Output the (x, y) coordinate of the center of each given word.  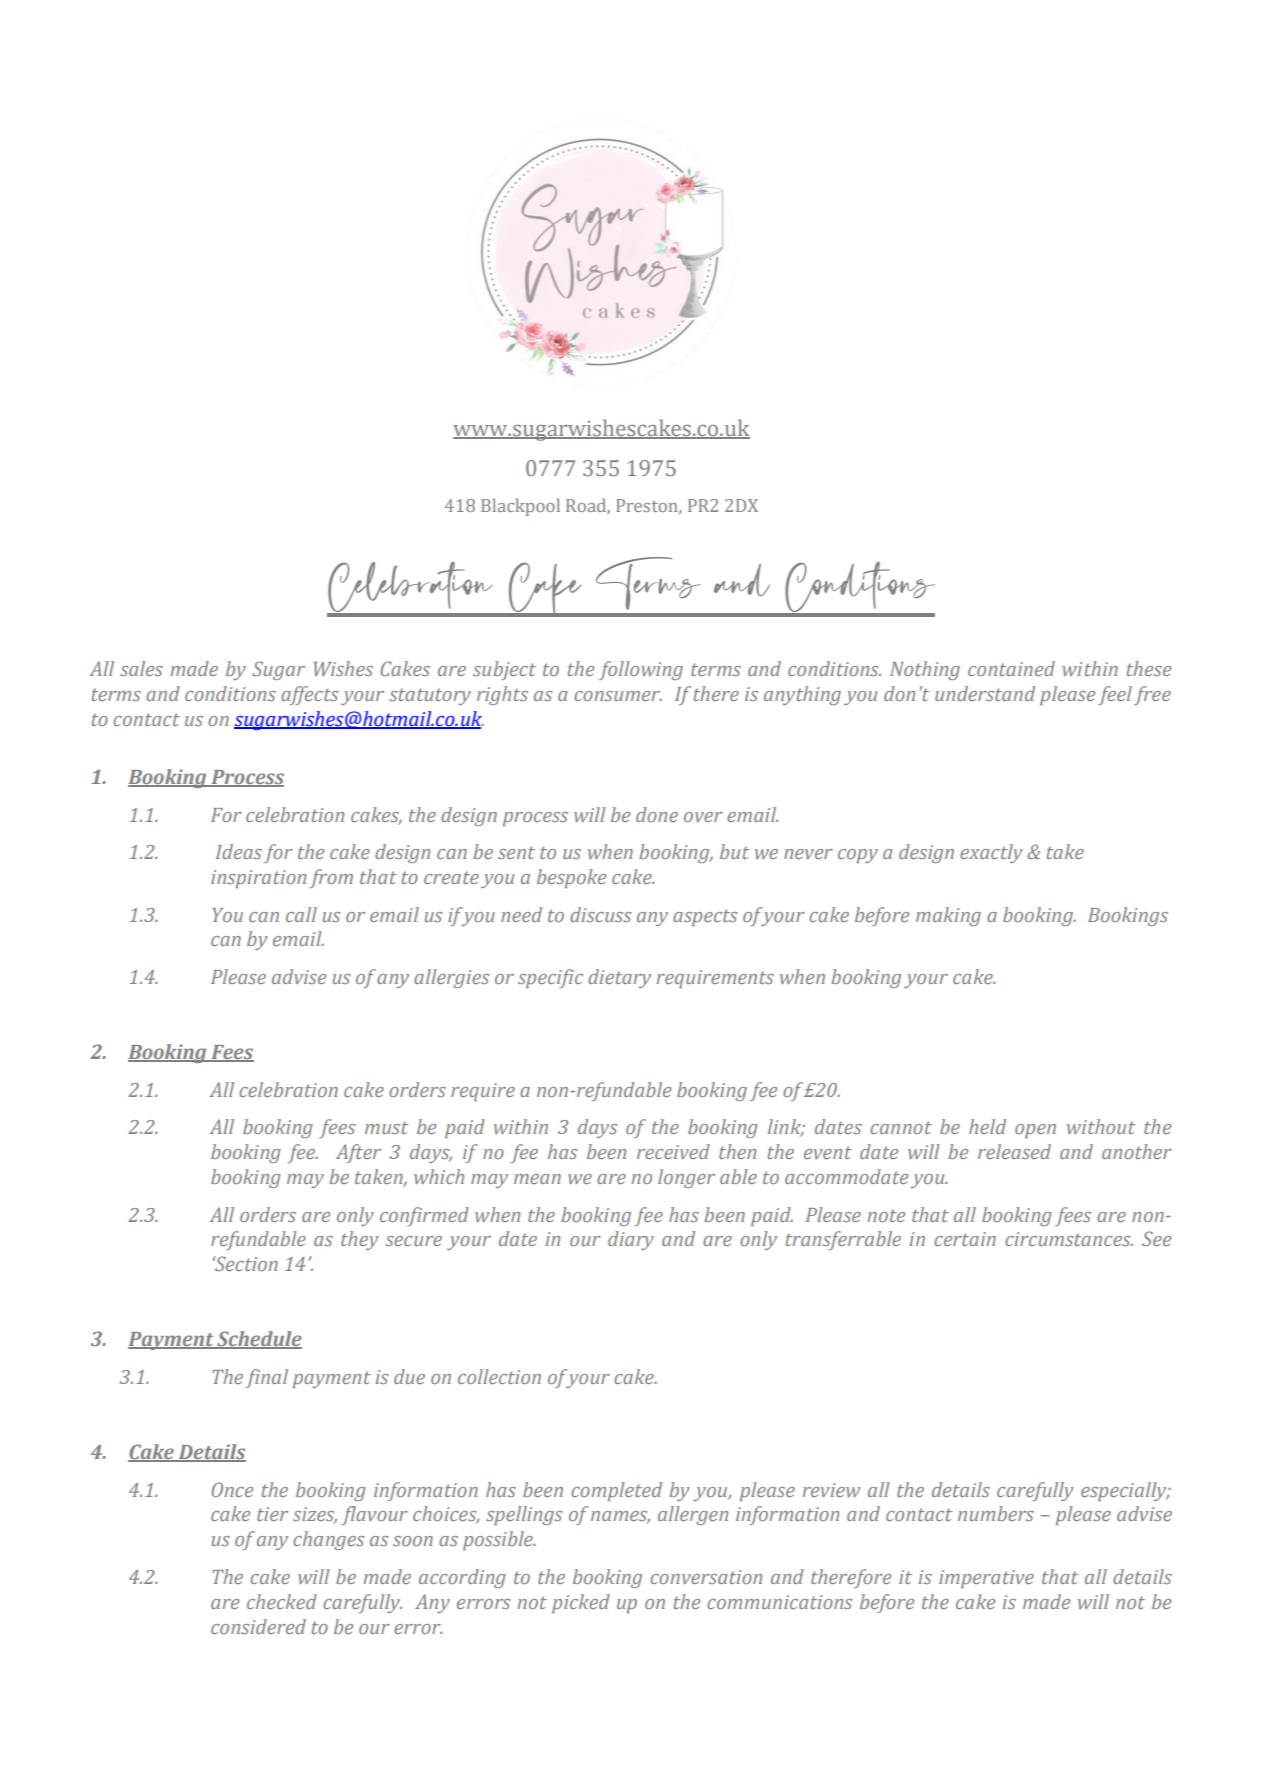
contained (1011, 668)
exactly (991, 853)
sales (141, 668)
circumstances (1069, 1239)
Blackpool (520, 507)
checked (282, 1601)
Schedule (258, 1340)
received (673, 1151)
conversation (706, 1577)
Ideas (239, 851)
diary (631, 1240)
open (1035, 1131)
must (386, 1127)
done (657, 814)
